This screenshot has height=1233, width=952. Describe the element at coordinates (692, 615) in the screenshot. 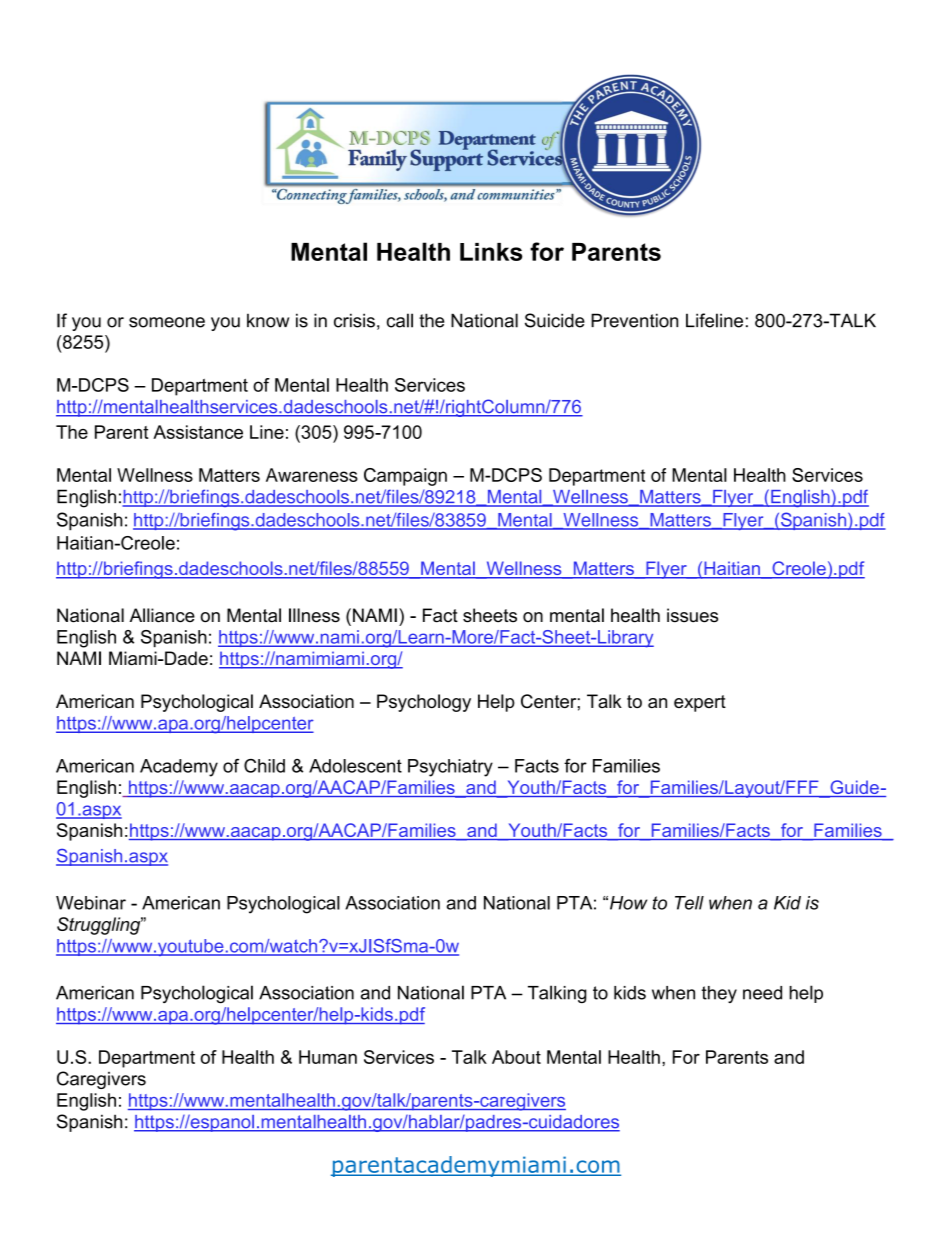

I see `issues` at that location.
